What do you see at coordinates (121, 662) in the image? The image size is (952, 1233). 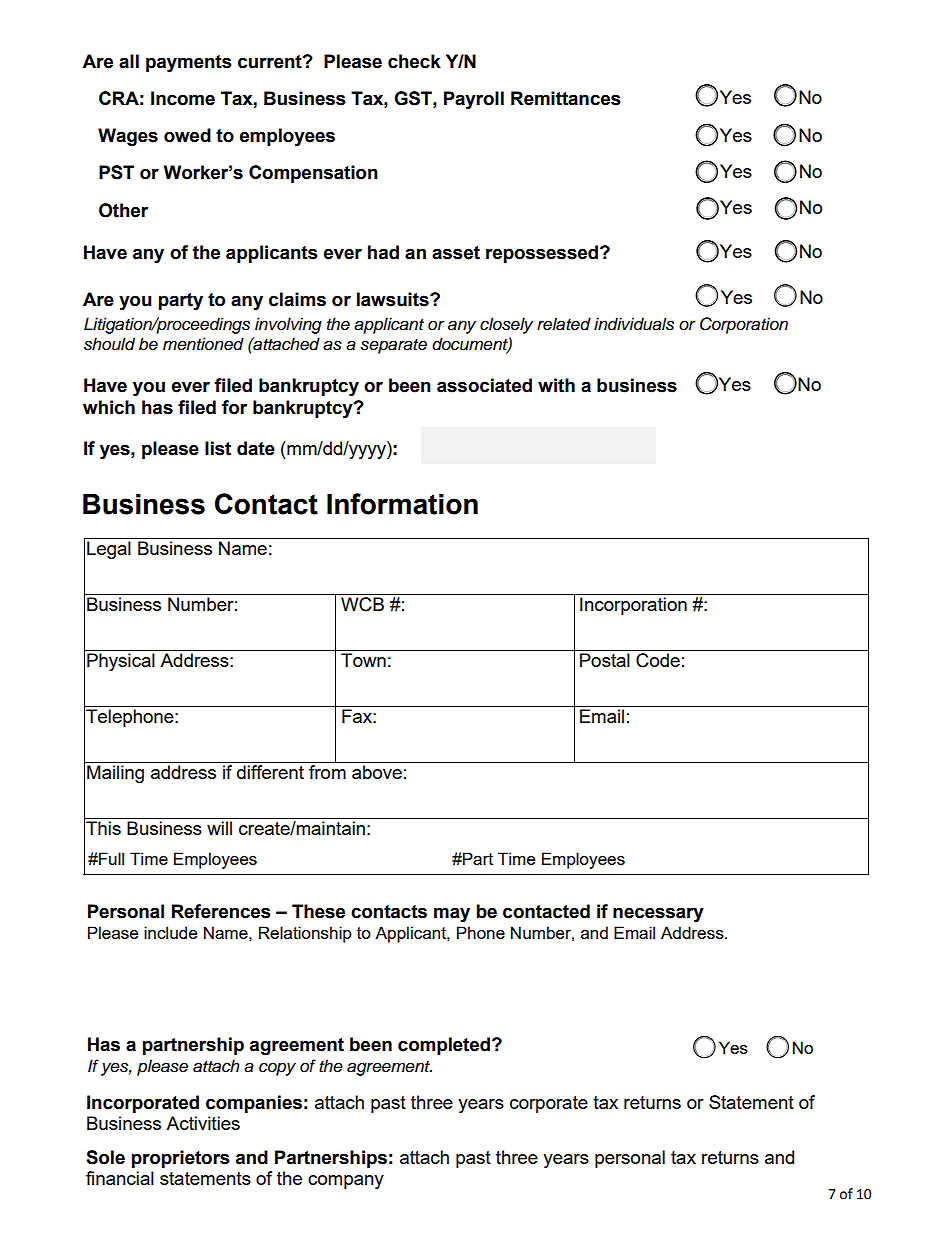 I see `Physical` at bounding box center [121, 662].
